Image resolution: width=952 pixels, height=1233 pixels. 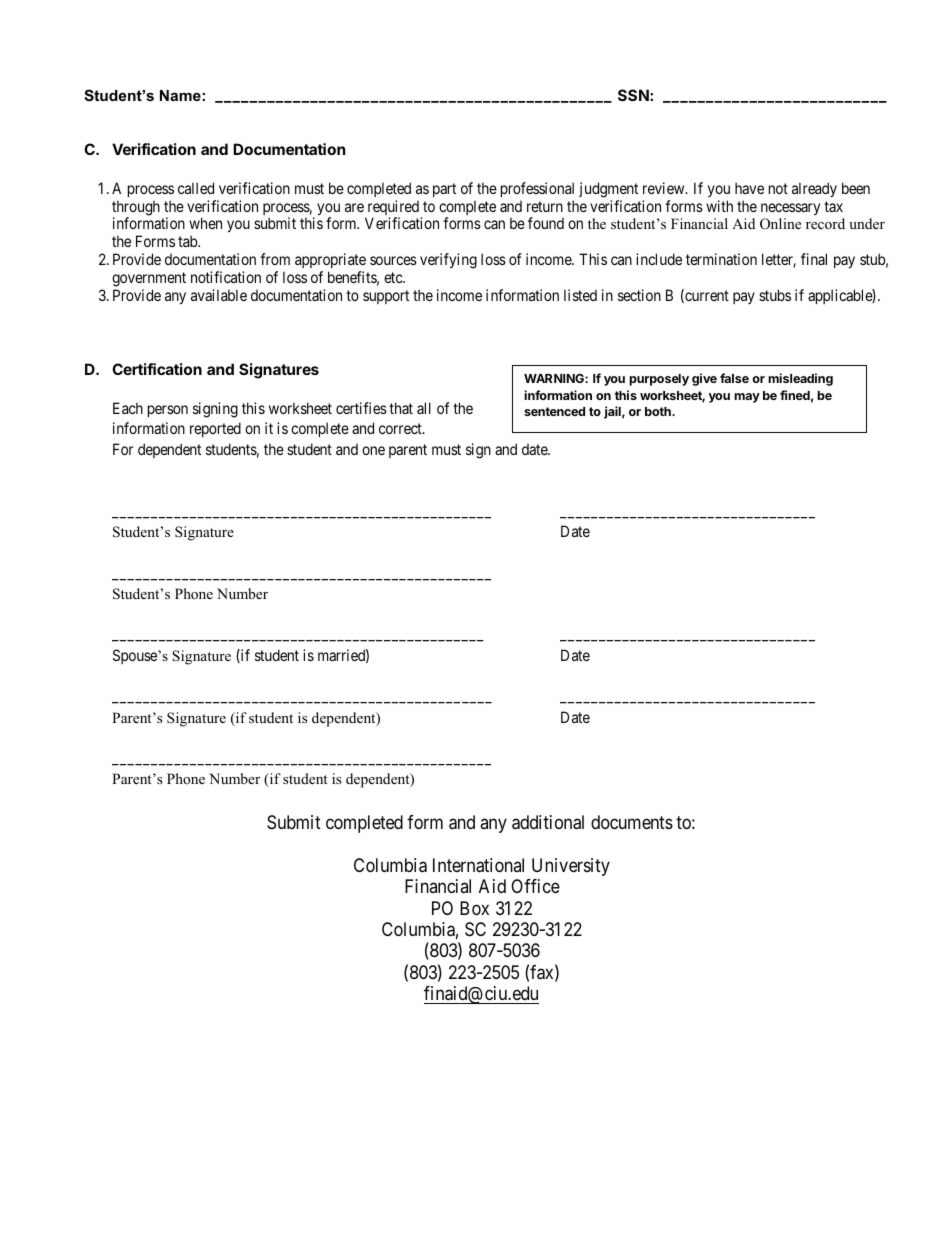 What do you see at coordinates (632, 822) in the screenshot?
I see `documents` at bounding box center [632, 822].
